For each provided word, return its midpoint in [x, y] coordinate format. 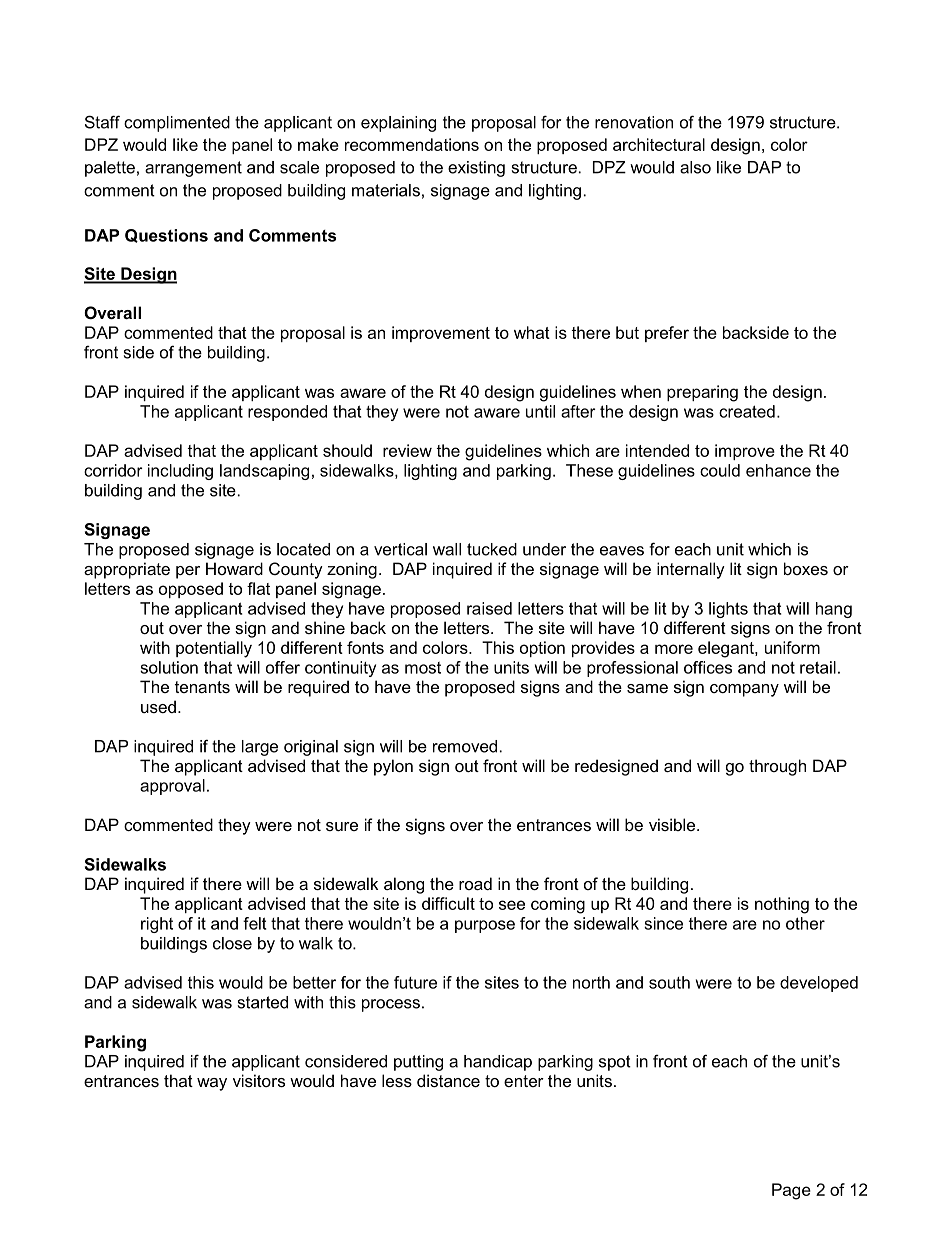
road [475, 883]
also [695, 167]
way [212, 1084]
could [720, 470]
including [180, 472]
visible [673, 824]
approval [172, 787]
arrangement [193, 169]
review [407, 450]
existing [476, 169]
